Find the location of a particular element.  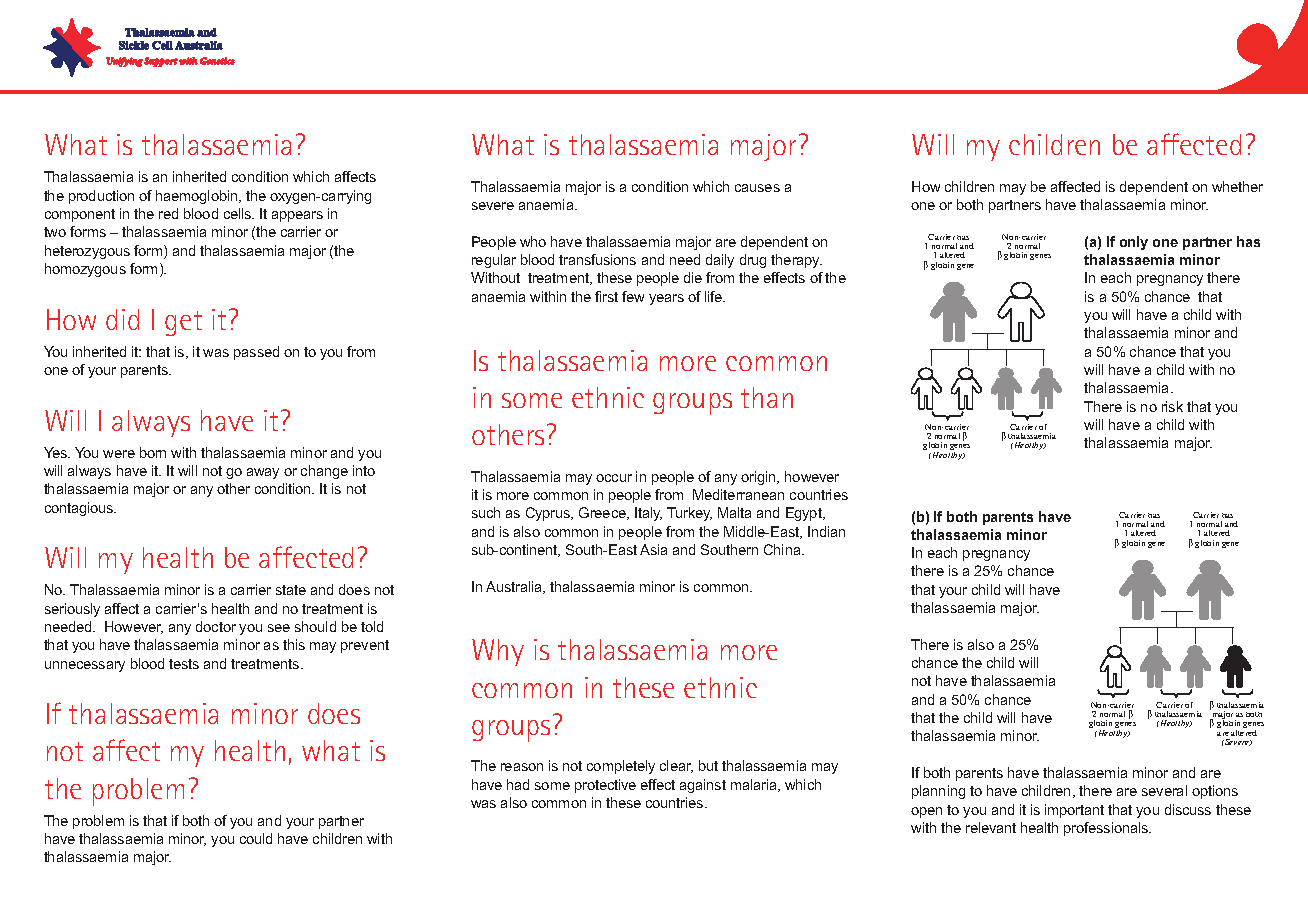

only is located at coordinates (1134, 243).
